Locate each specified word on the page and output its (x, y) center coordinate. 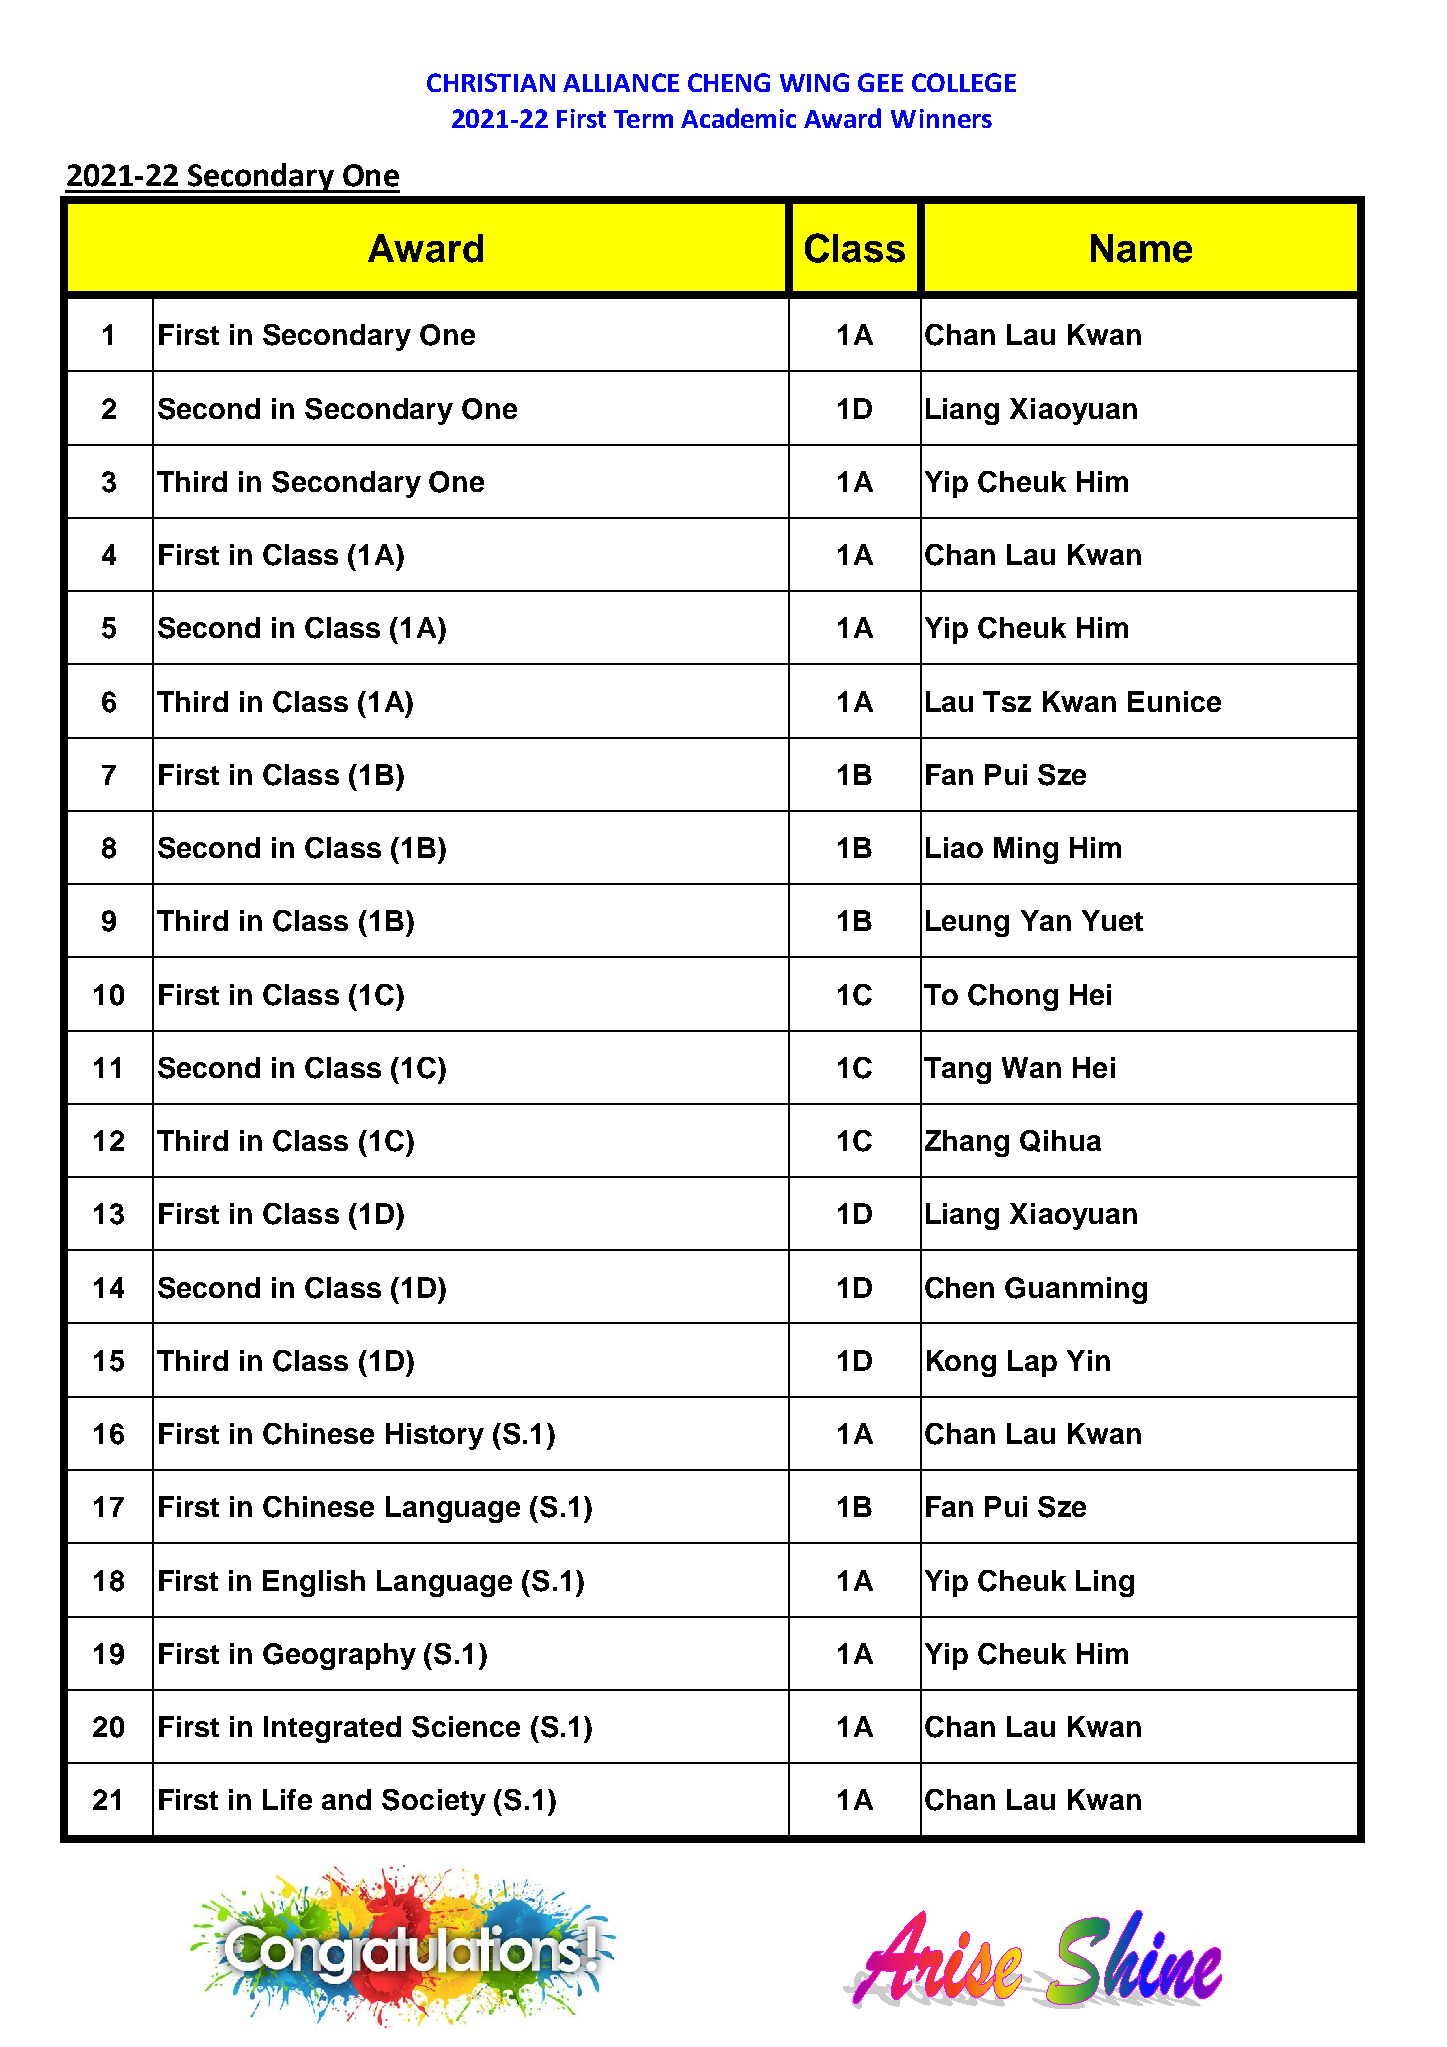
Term (643, 119)
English (314, 1583)
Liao (954, 847)
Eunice (1174, 701)
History (435, 1436)
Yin (1088, 1360)
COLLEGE (964, 82)
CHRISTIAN (491, 82)
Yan (1046, 920)
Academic (738, 118)
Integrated (332, 1729)
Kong (961, 1363)
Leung (967, 923)
